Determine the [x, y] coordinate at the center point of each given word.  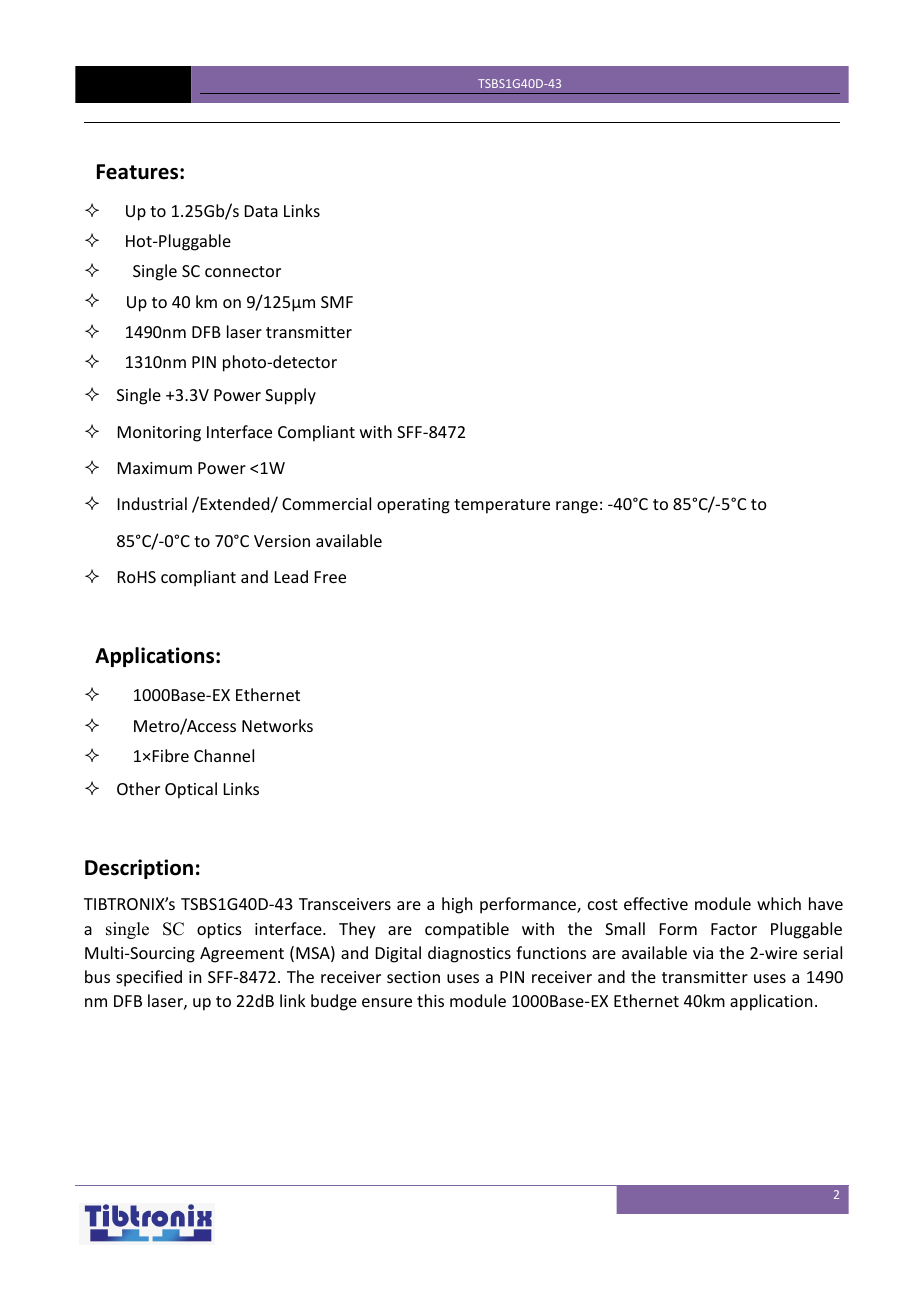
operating [413, 506]
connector [243, 271]
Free [330, 577]
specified [149, 978]
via [703, 953]
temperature [502, 506]
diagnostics [469, 954]
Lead [291, 576]
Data [261, 211]
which [779, 903]
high [457, 905]
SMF [337, 302]
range [577, 507]
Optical [191, 790]
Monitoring [159, 434]
